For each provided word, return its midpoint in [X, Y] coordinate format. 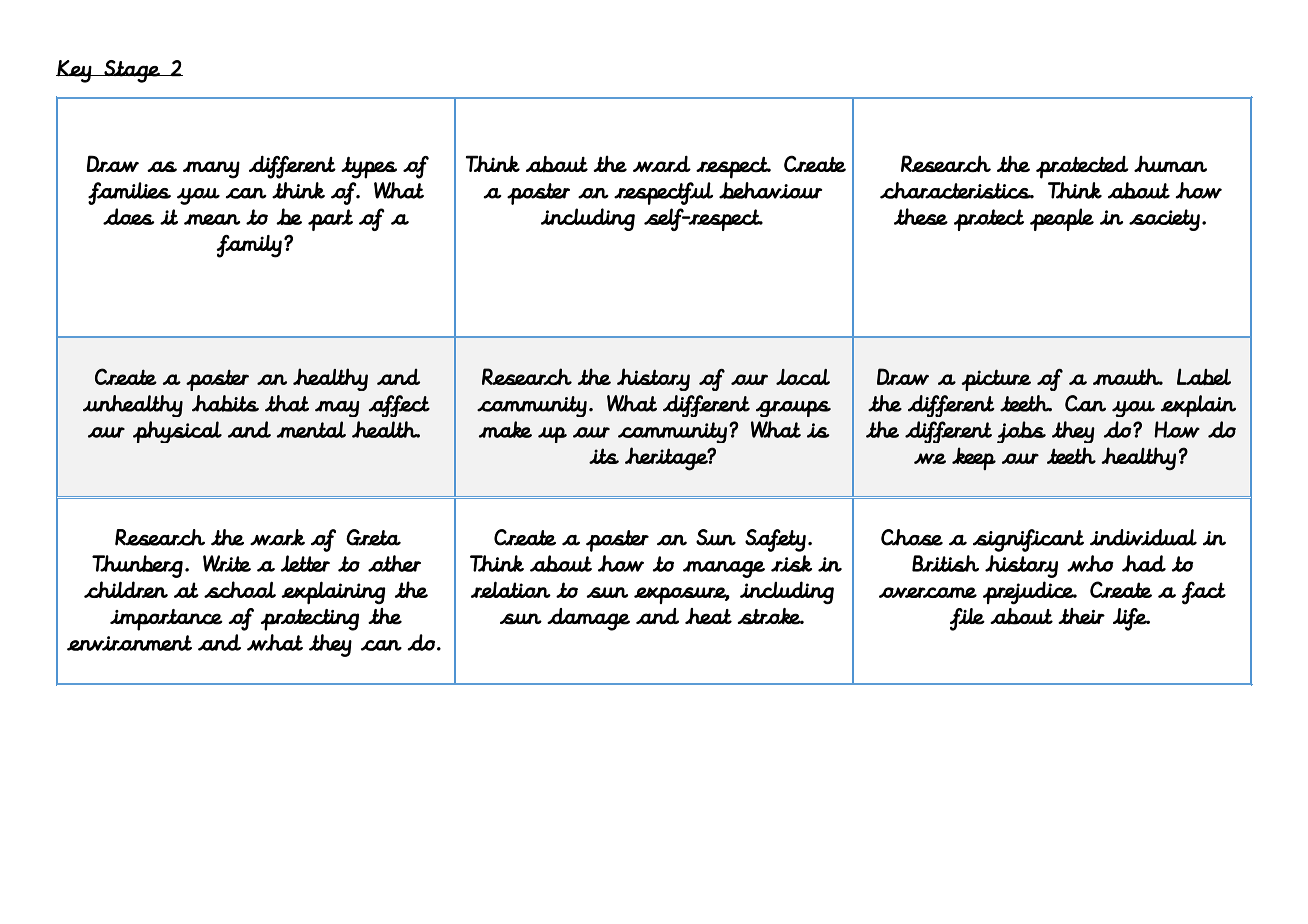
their [1081, 616]
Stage [132, 71]
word [662, 164]
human [1170, 163]
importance [166, 620]
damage [588, 619]
